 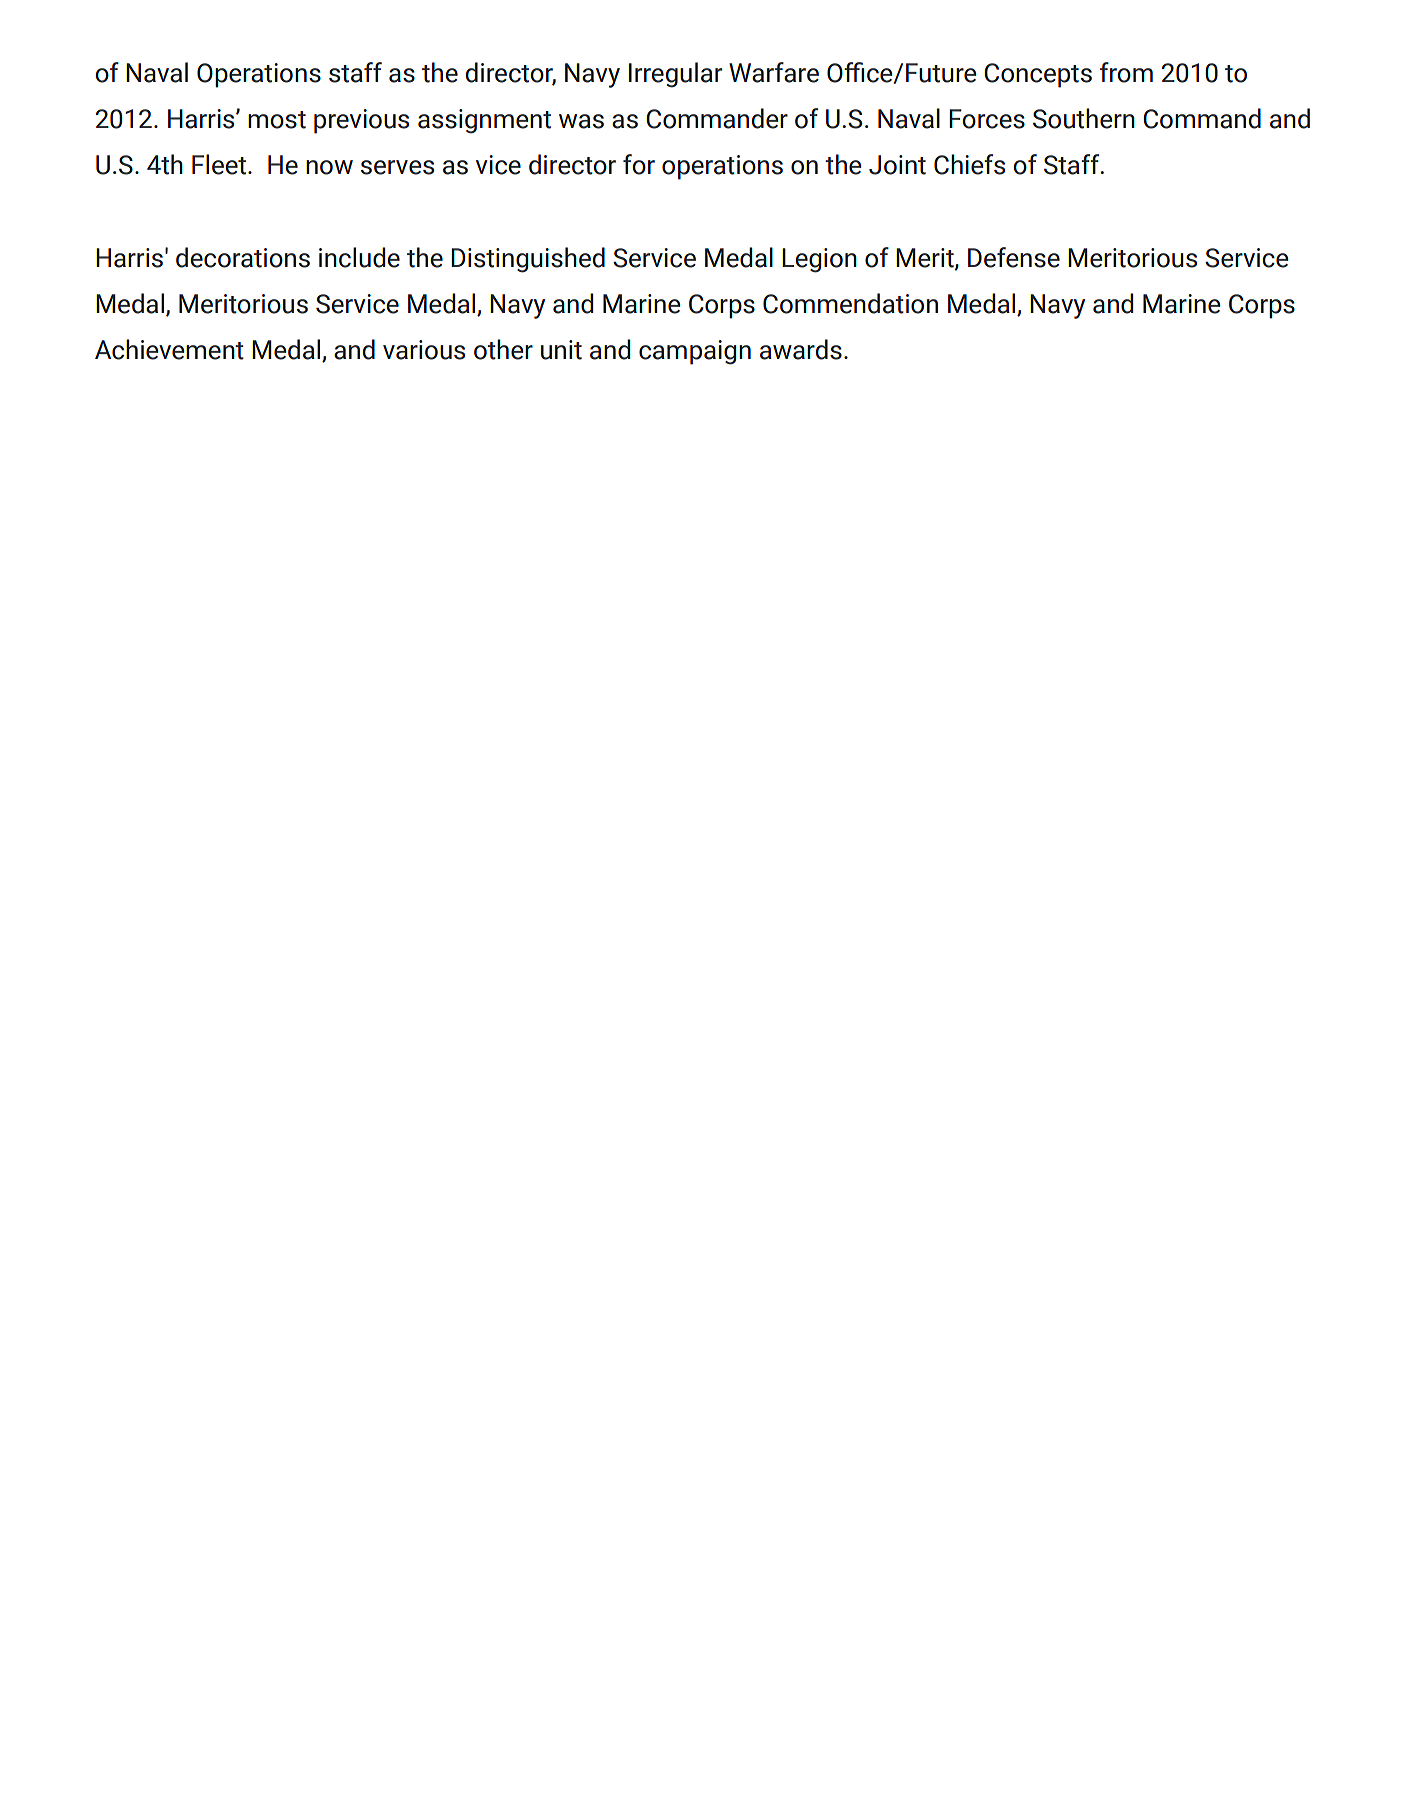 What do you see at coordinates (1014, 257) in the image?
I see `Defense` at bounding box center [1014, 257].
